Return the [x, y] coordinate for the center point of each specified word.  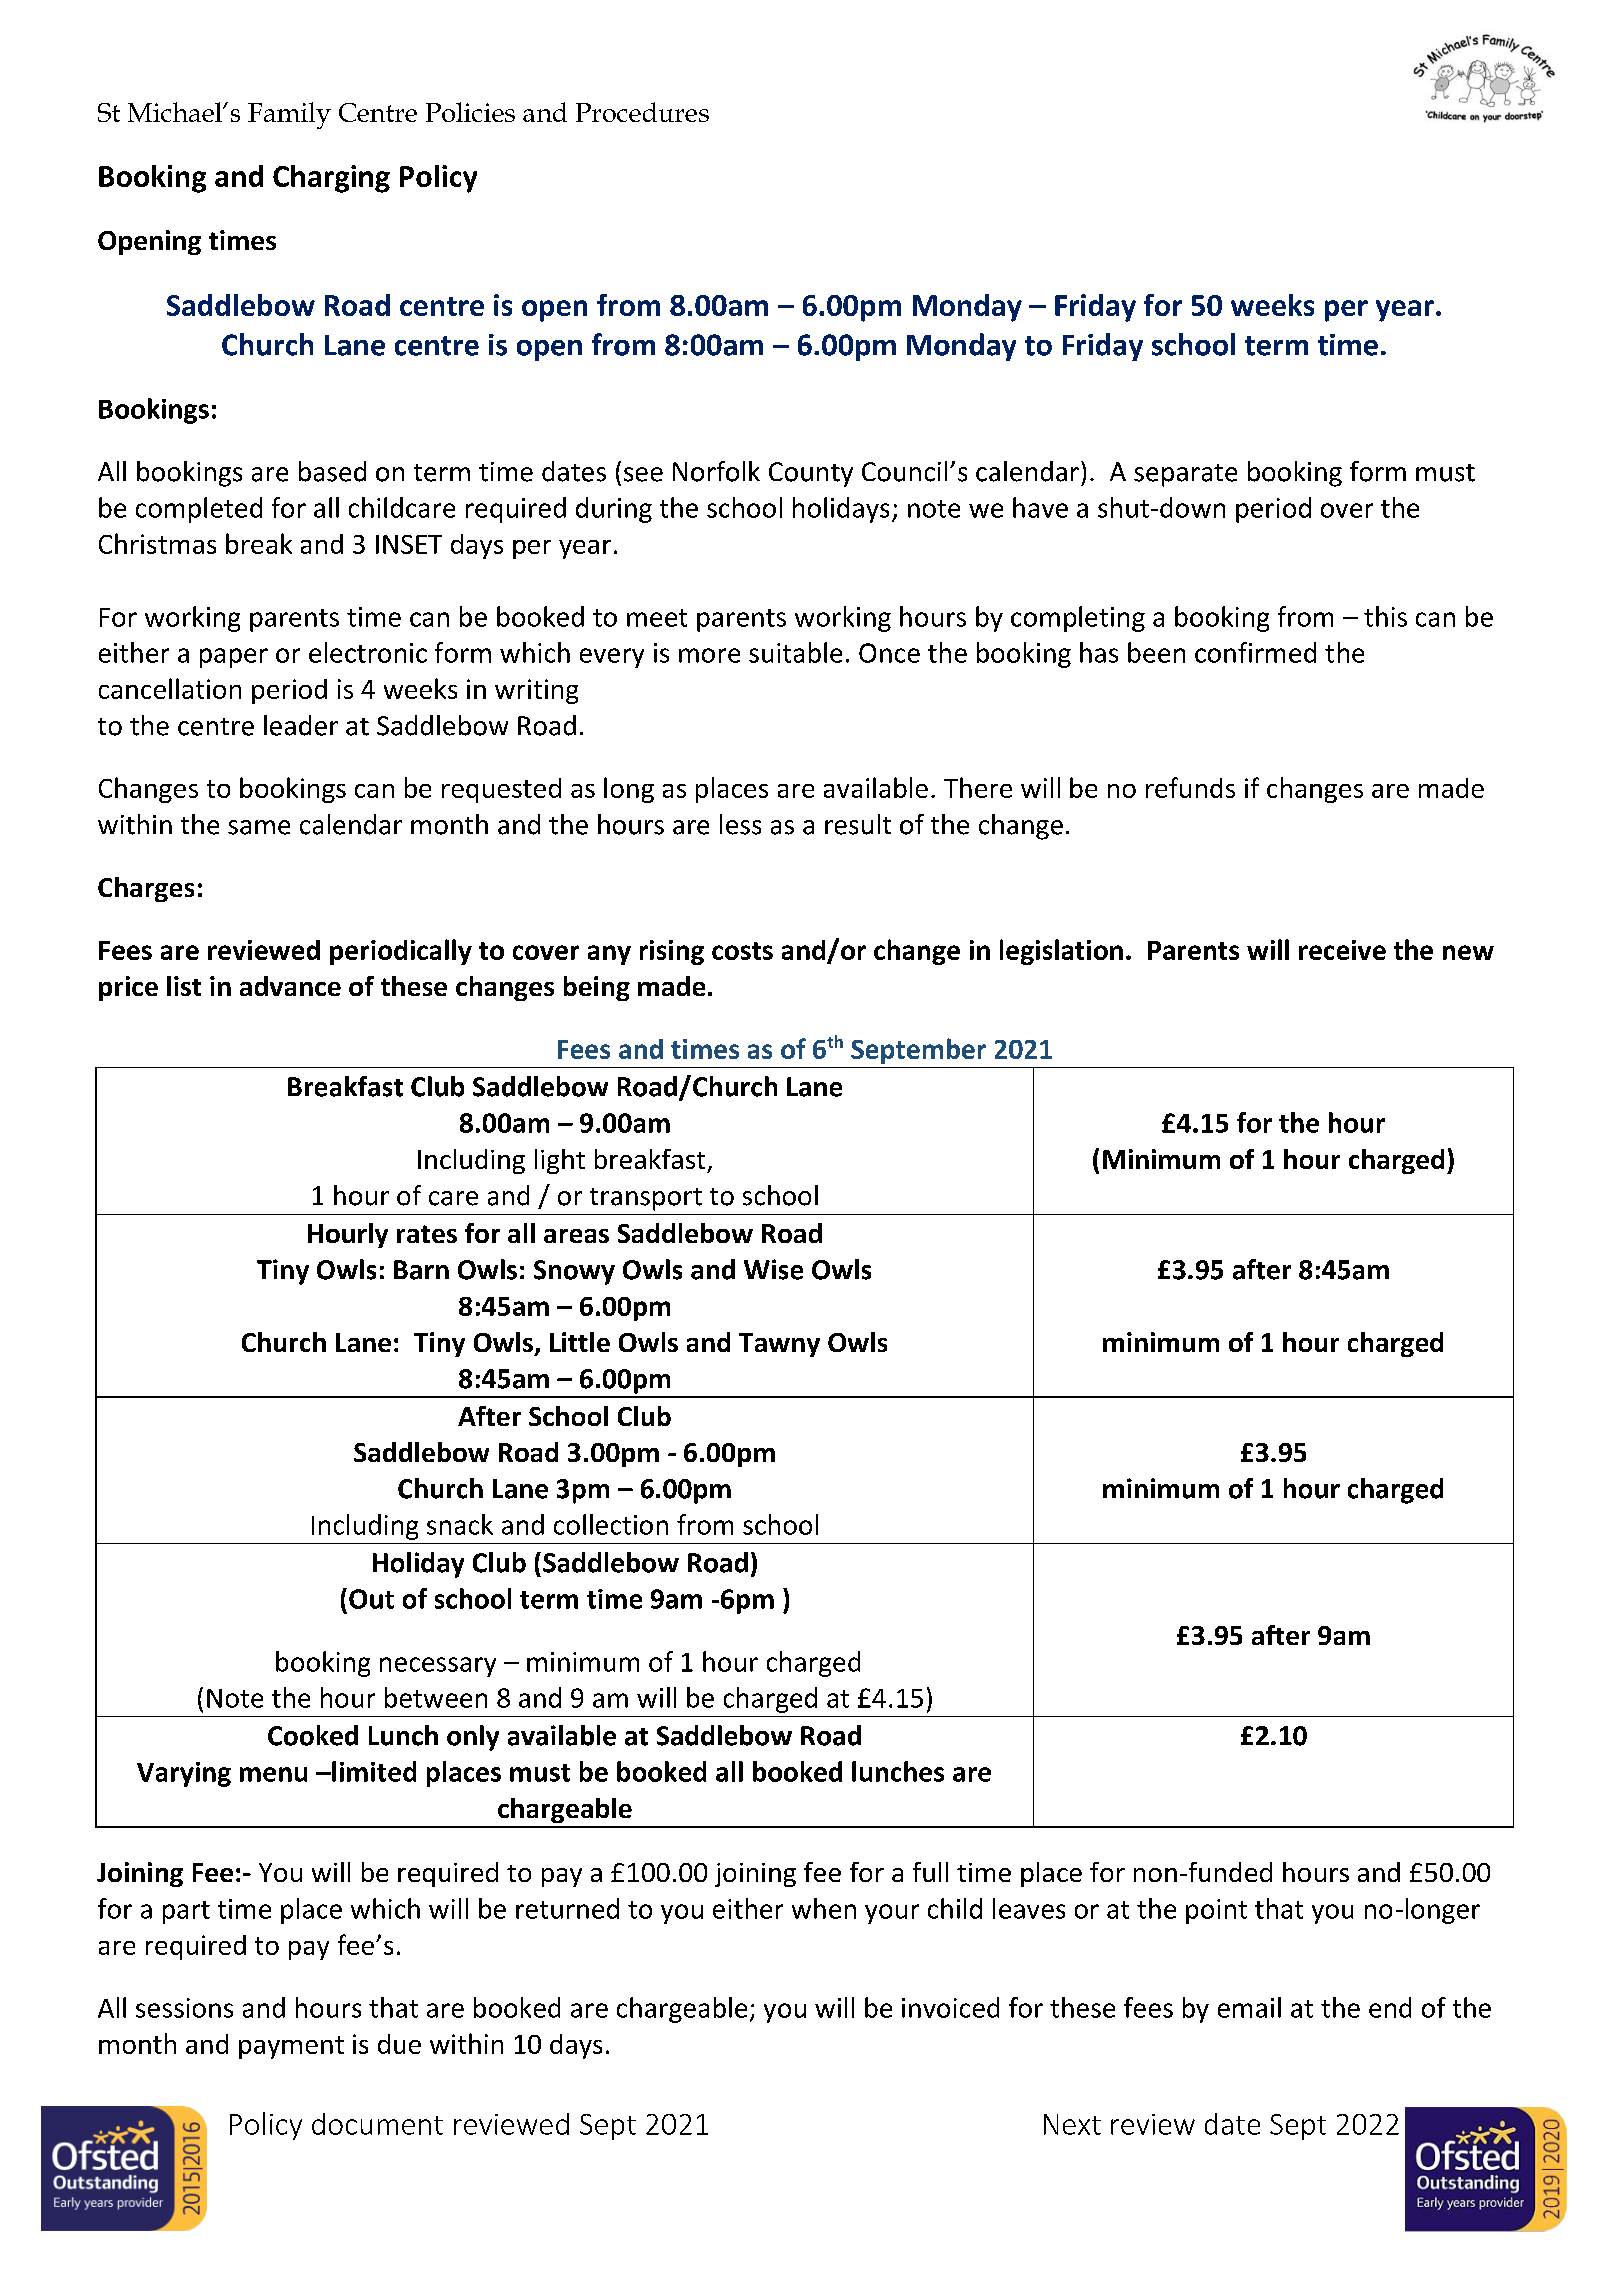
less [740, 824]
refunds [1190, 787]
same [259, 827]
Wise [773, 1269]
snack [460, 1524]
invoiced [950, 2007]
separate [1185, 475]
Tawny [779, 1345]
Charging [331, 179]
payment [291, 2047]
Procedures [642, 112]
